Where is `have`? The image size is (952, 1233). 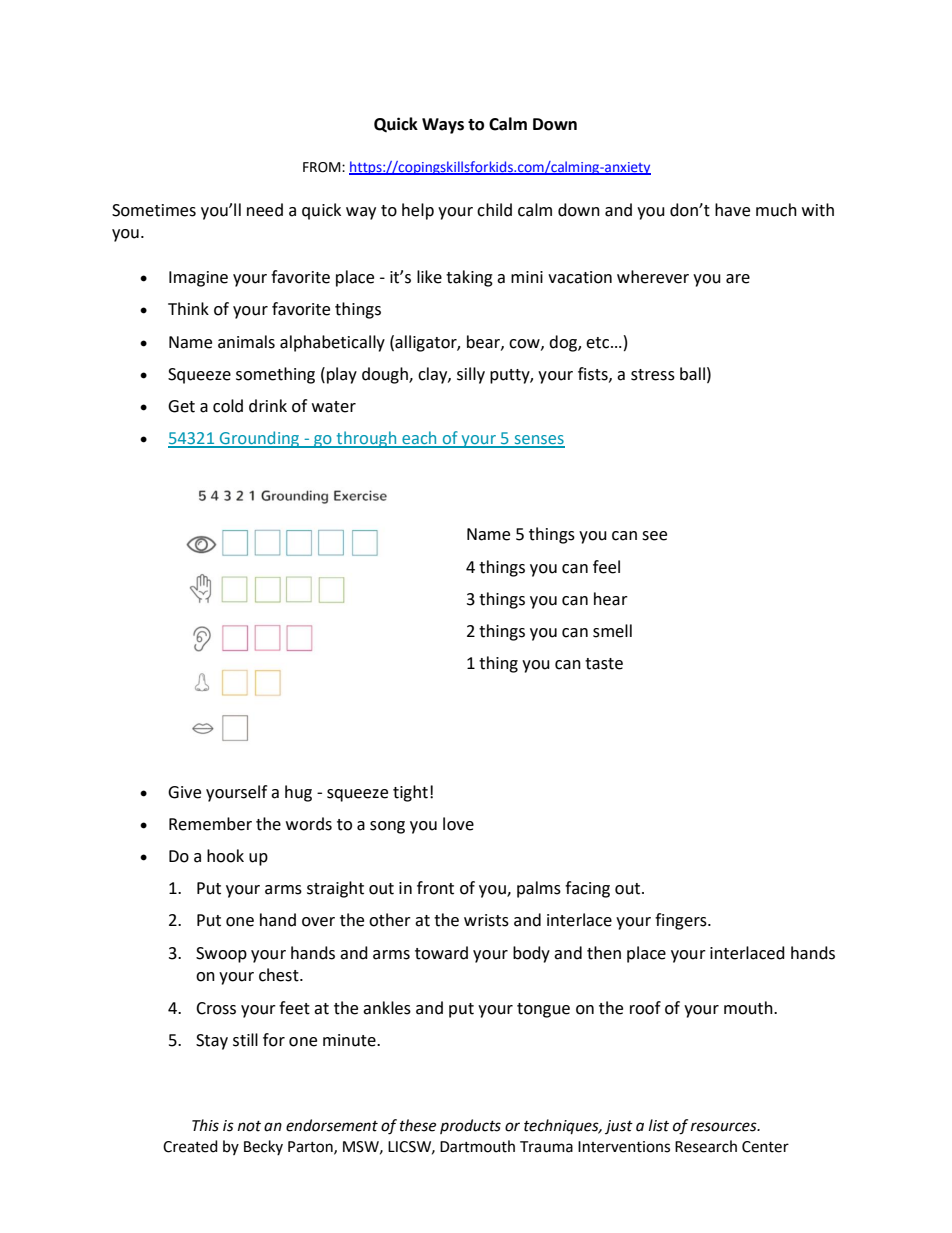 have is located at coordinates (732, 210).
